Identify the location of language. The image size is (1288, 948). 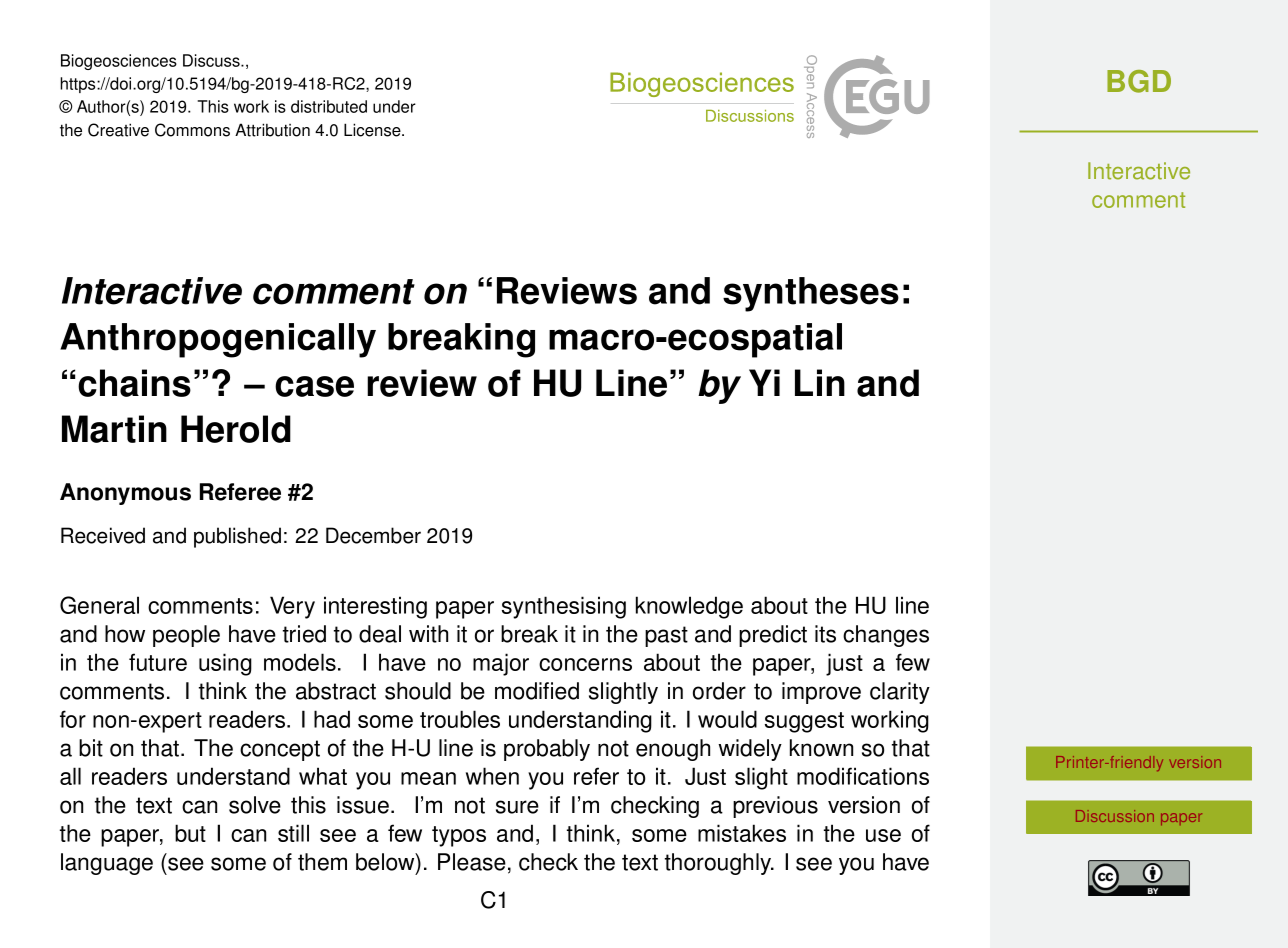
(107, 864).
